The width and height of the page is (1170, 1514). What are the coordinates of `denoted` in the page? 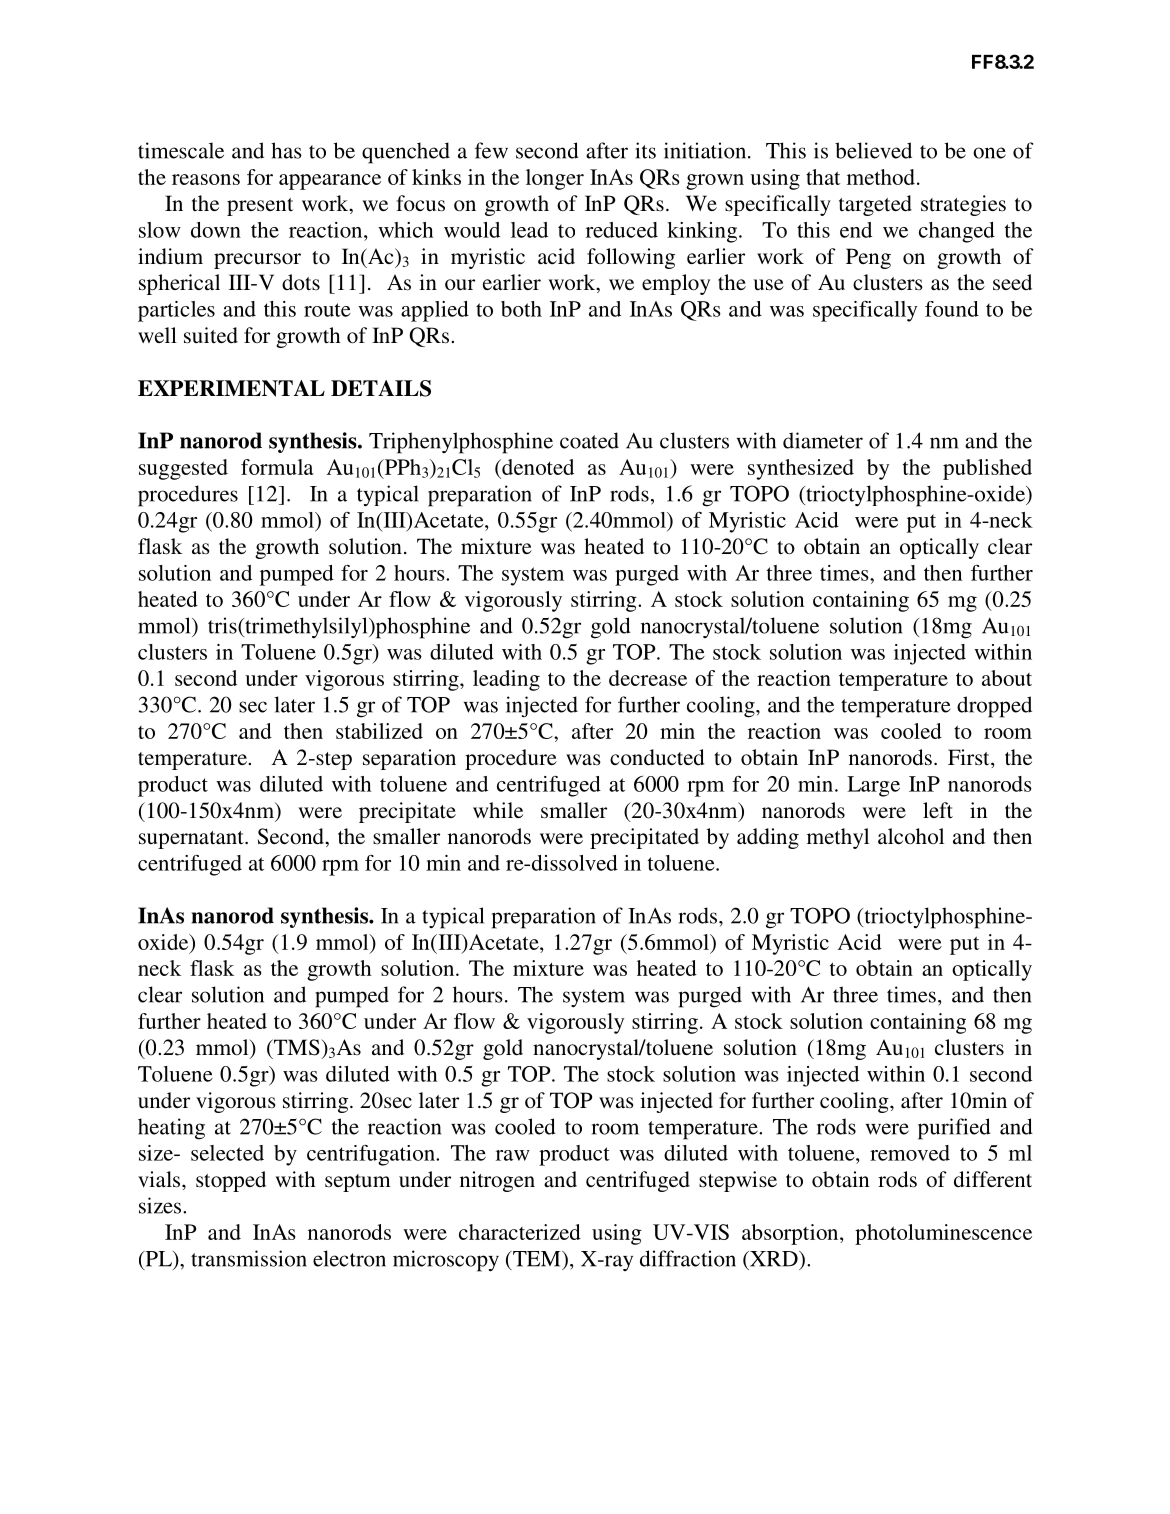 It's located at (537, 468).
